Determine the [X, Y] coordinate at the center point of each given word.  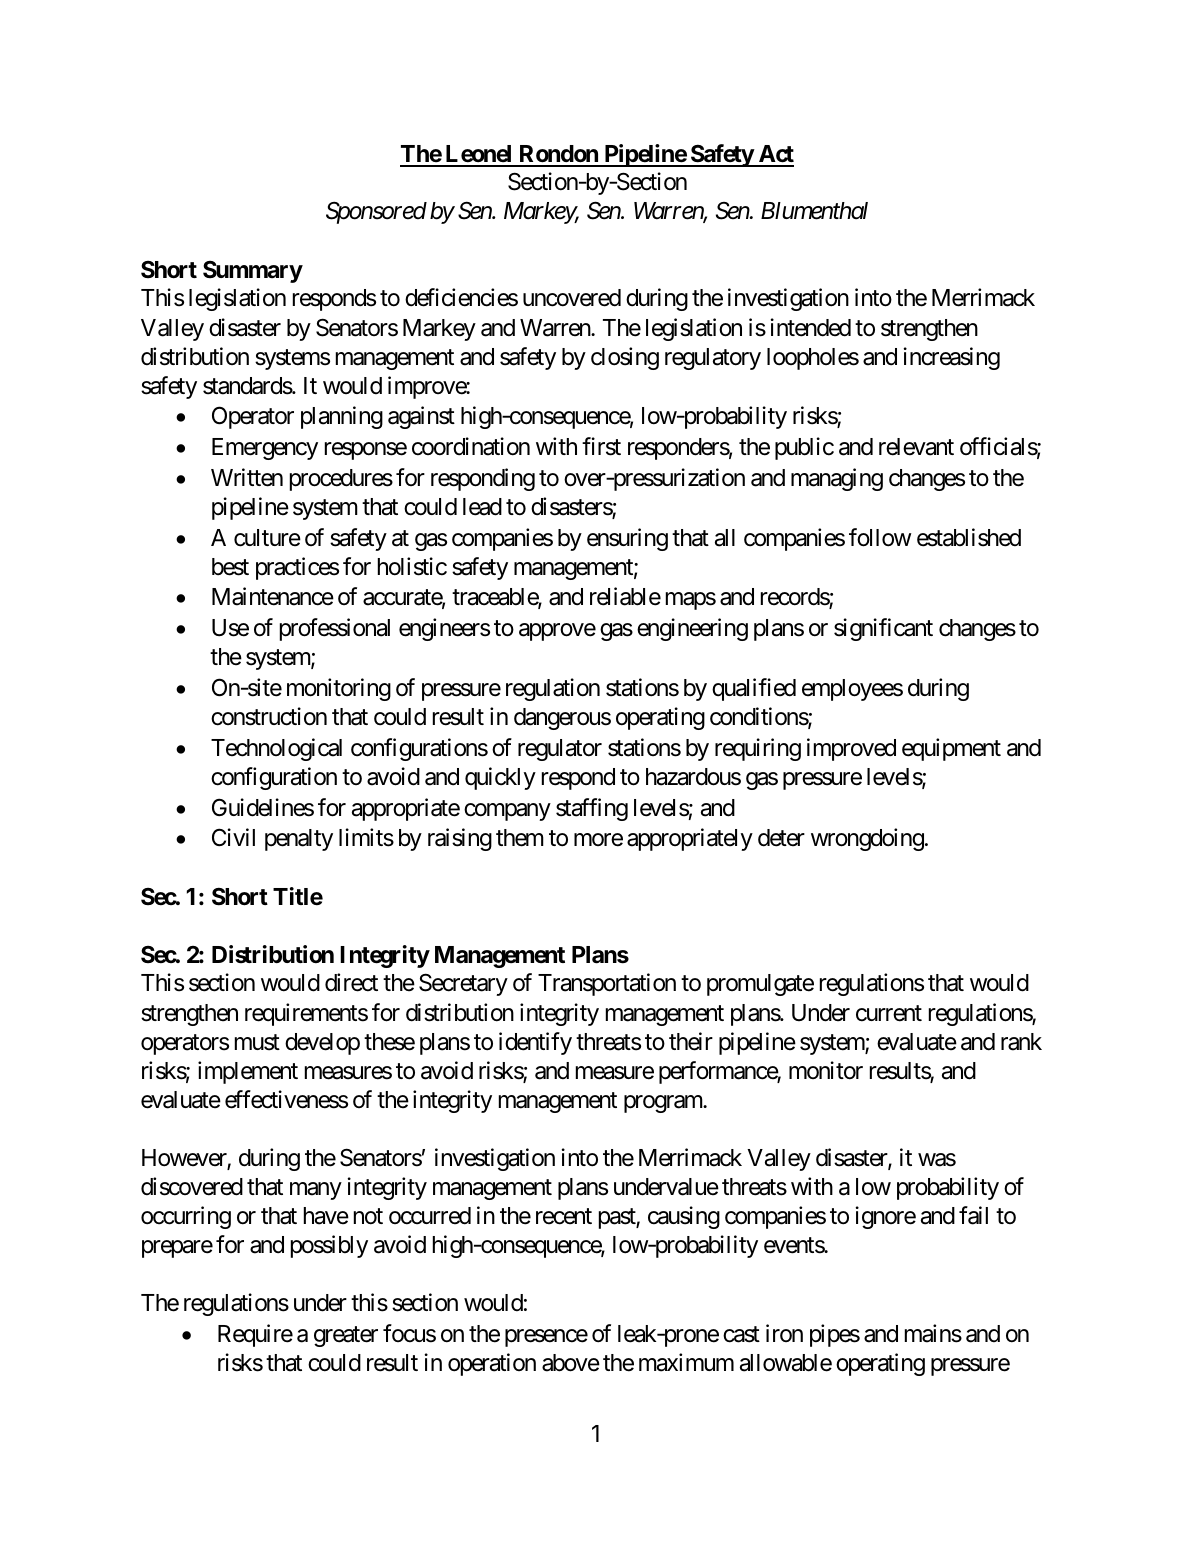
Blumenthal [814, 211]
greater [346, 1336]
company [507, 812]
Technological [276, 749]
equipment [951, 749]
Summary [253, 272]
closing [625, 358]
